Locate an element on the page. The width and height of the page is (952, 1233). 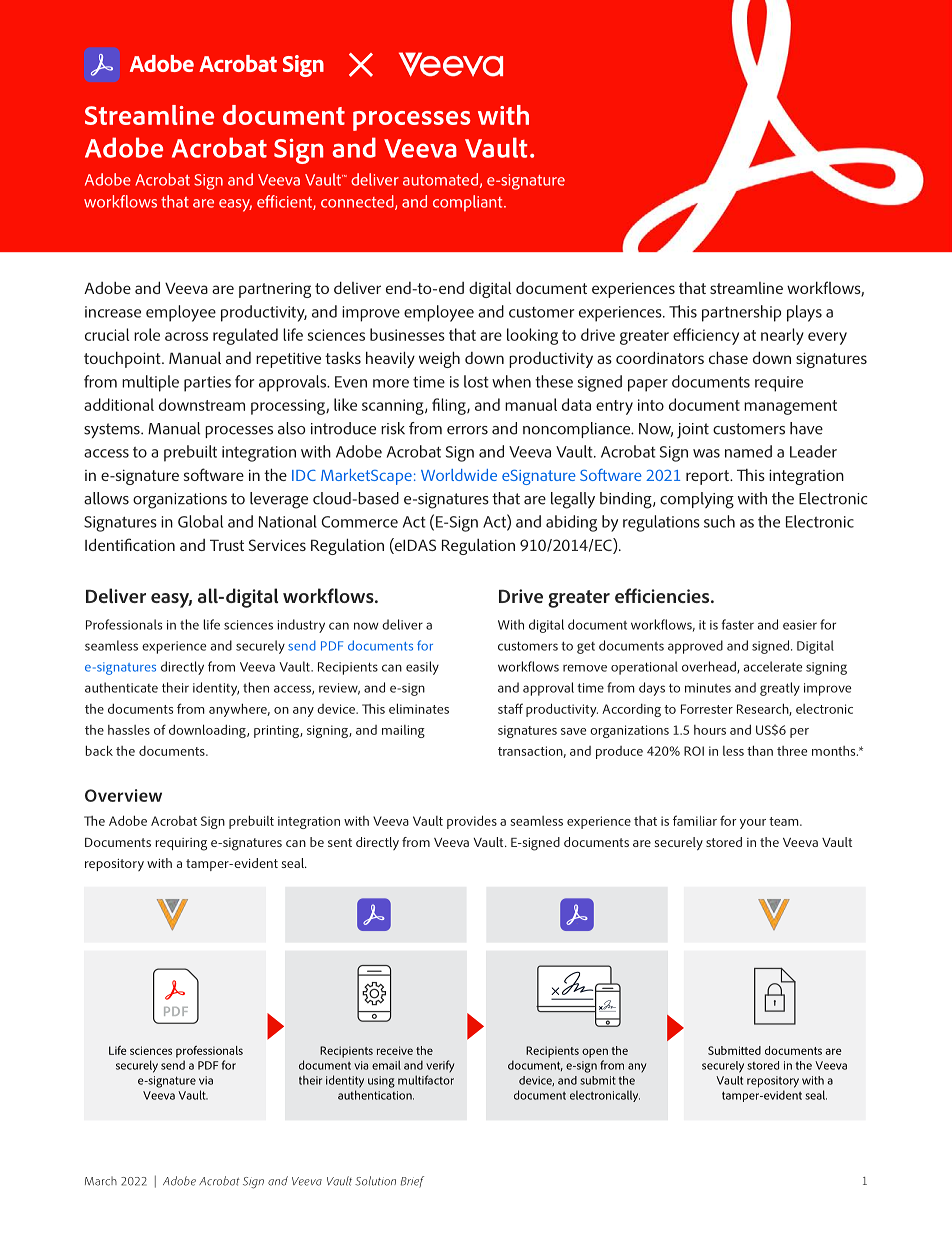
partnering is located at coordinates (275, 290).
